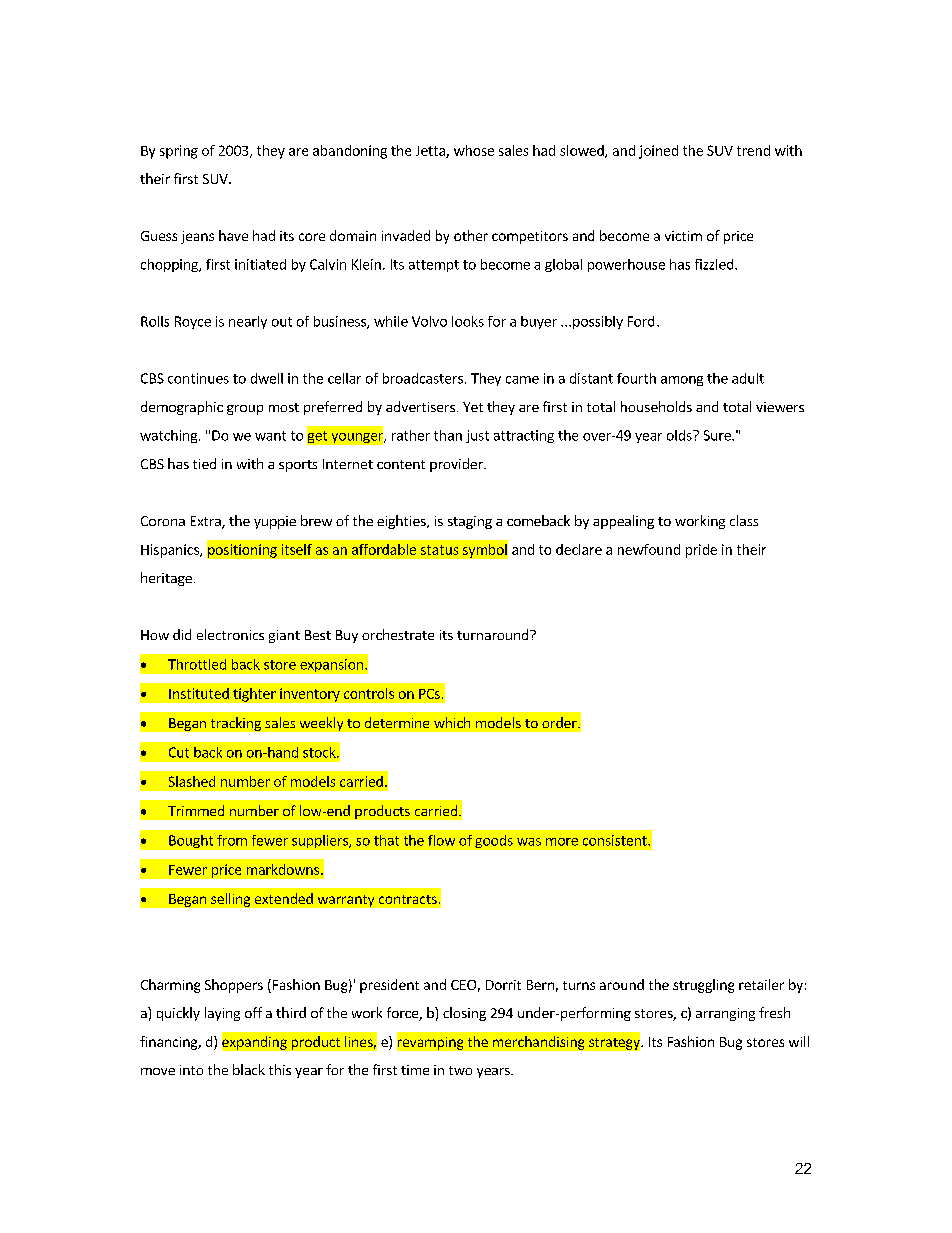 This screenshot has width=952, height=1233. I want to click on arranging, so click(725, 1014).
